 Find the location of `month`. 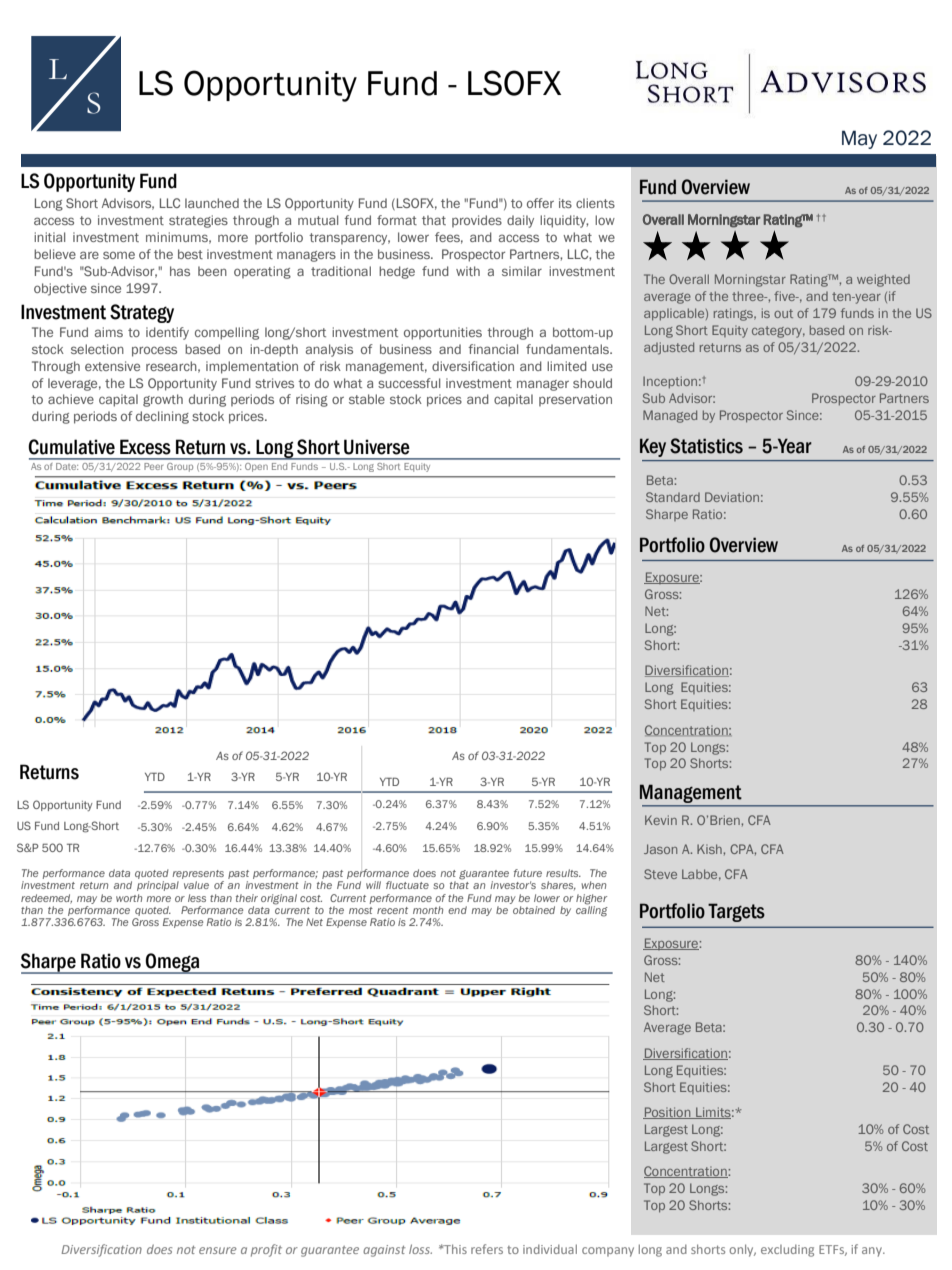

month is located at coordinates (428, 910).
